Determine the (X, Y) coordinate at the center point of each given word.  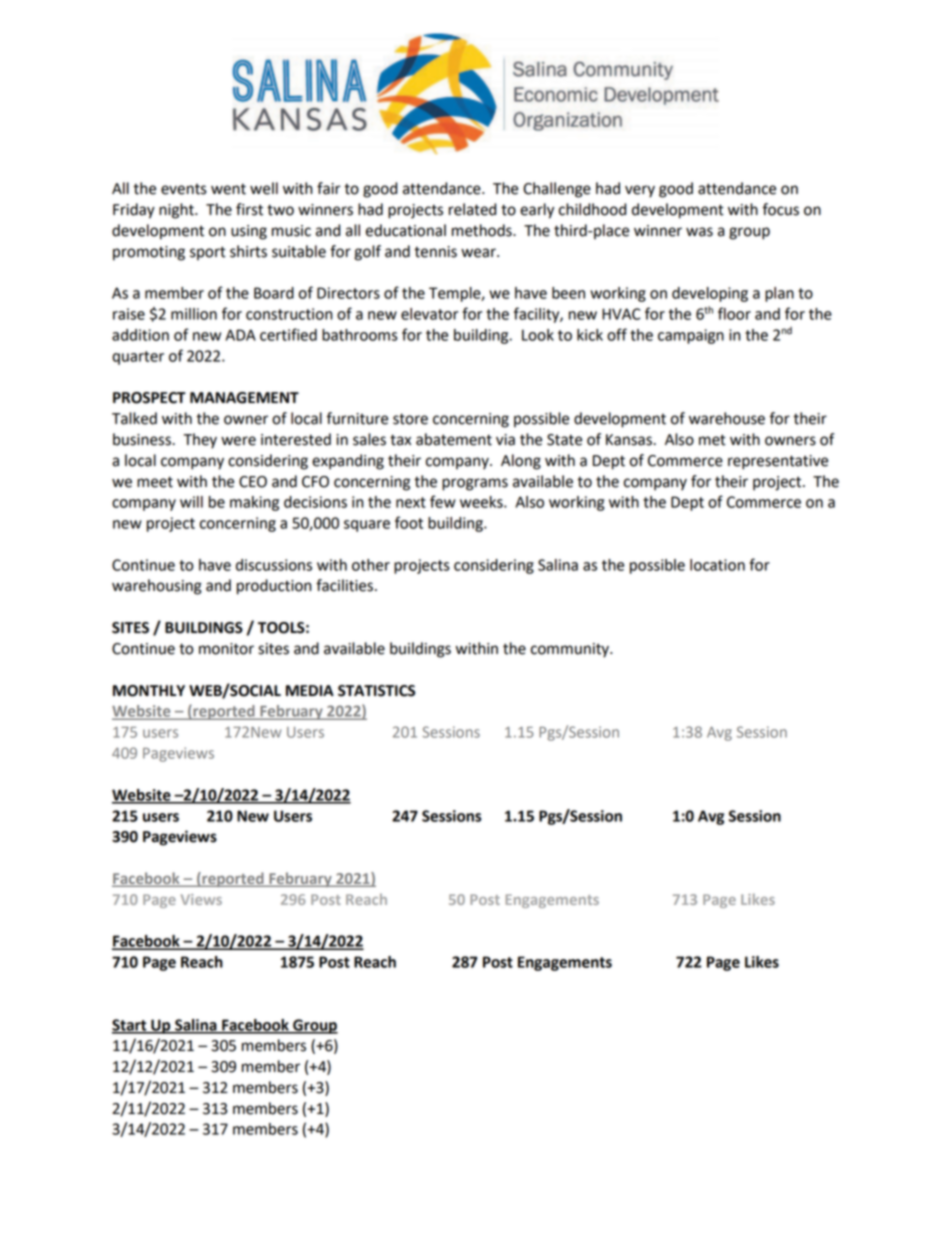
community (571, 650)
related (472, 209)
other (371, 565)
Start (130, 1026)
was (699, 232)
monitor (226, 649)
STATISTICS (376, 691)
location (717, 565)
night (177, 211)
